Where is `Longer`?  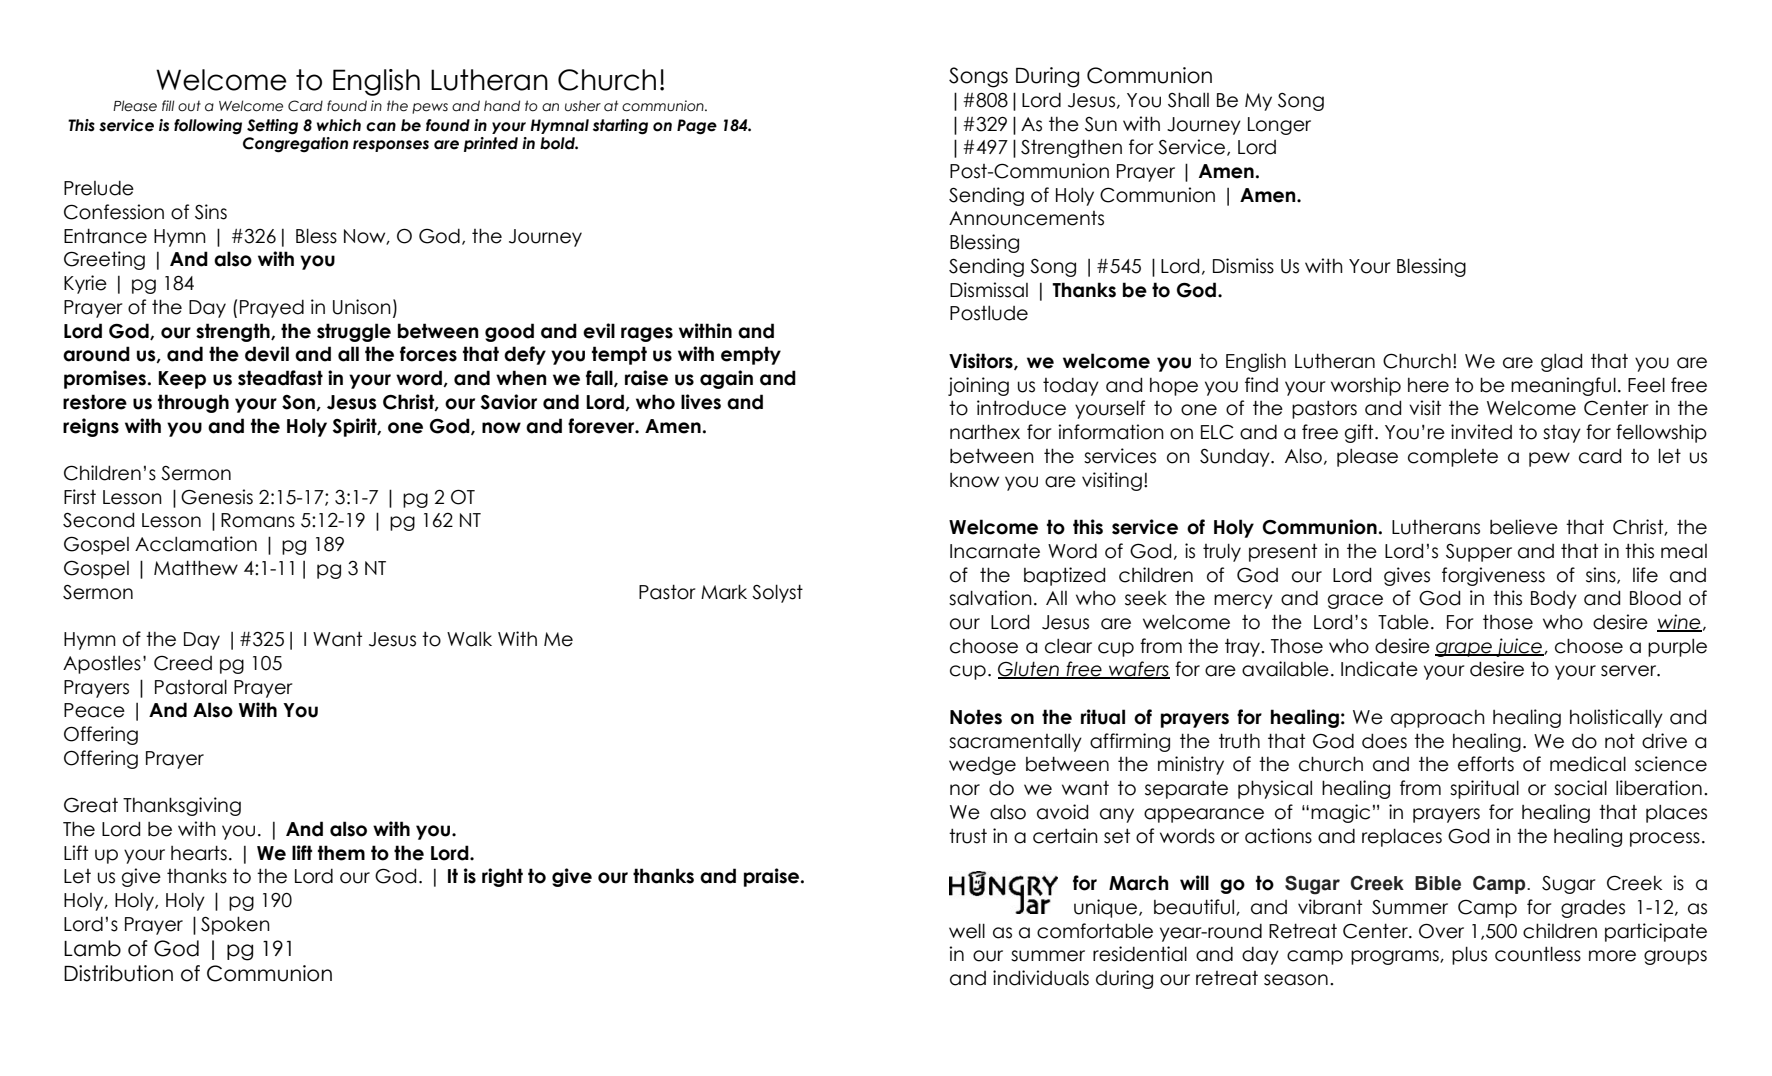
Longer is located at coordinates (1279, 126).
